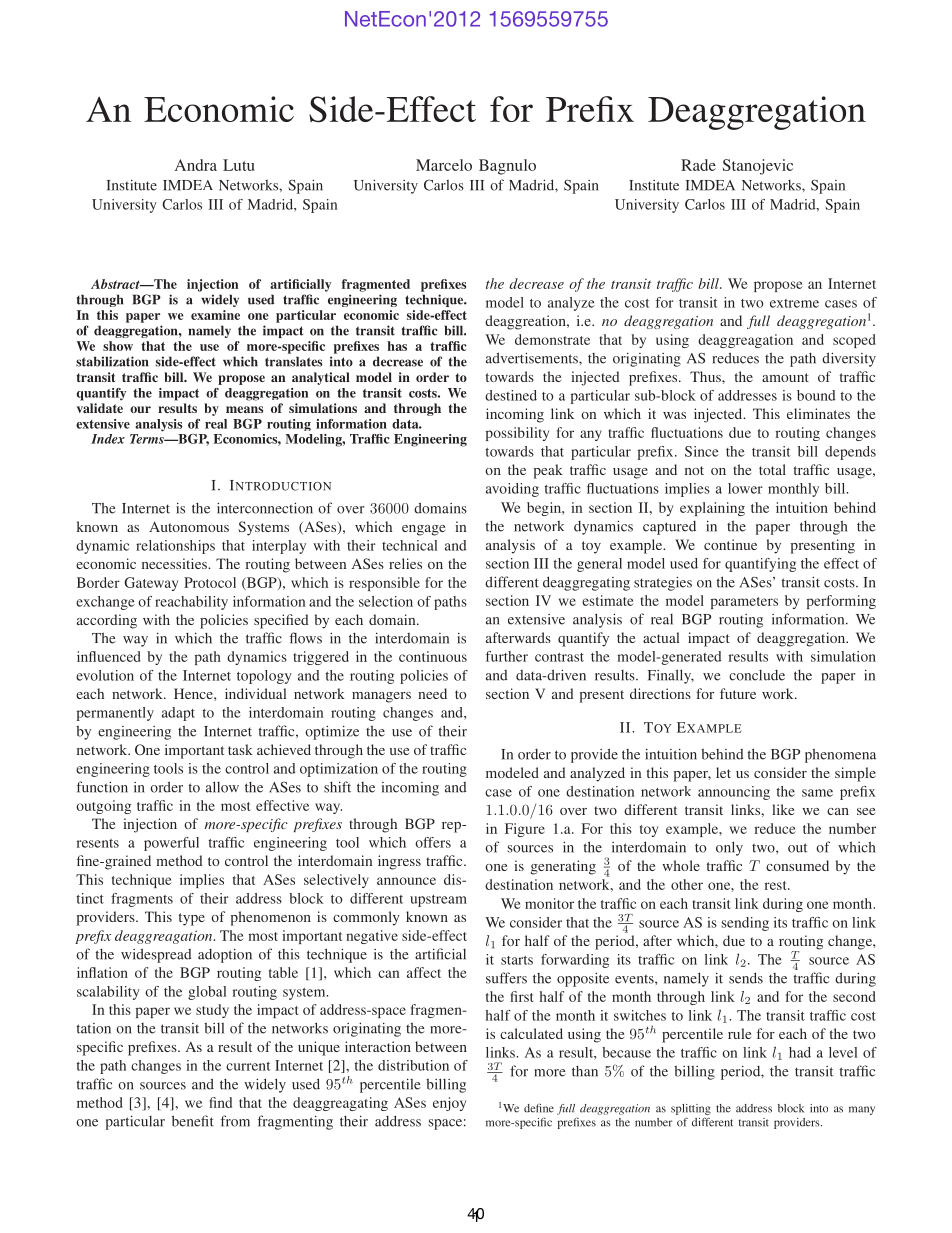 This screenshot has width=952, height=1233. I want to click on enjoy, so click(449, 1104).
